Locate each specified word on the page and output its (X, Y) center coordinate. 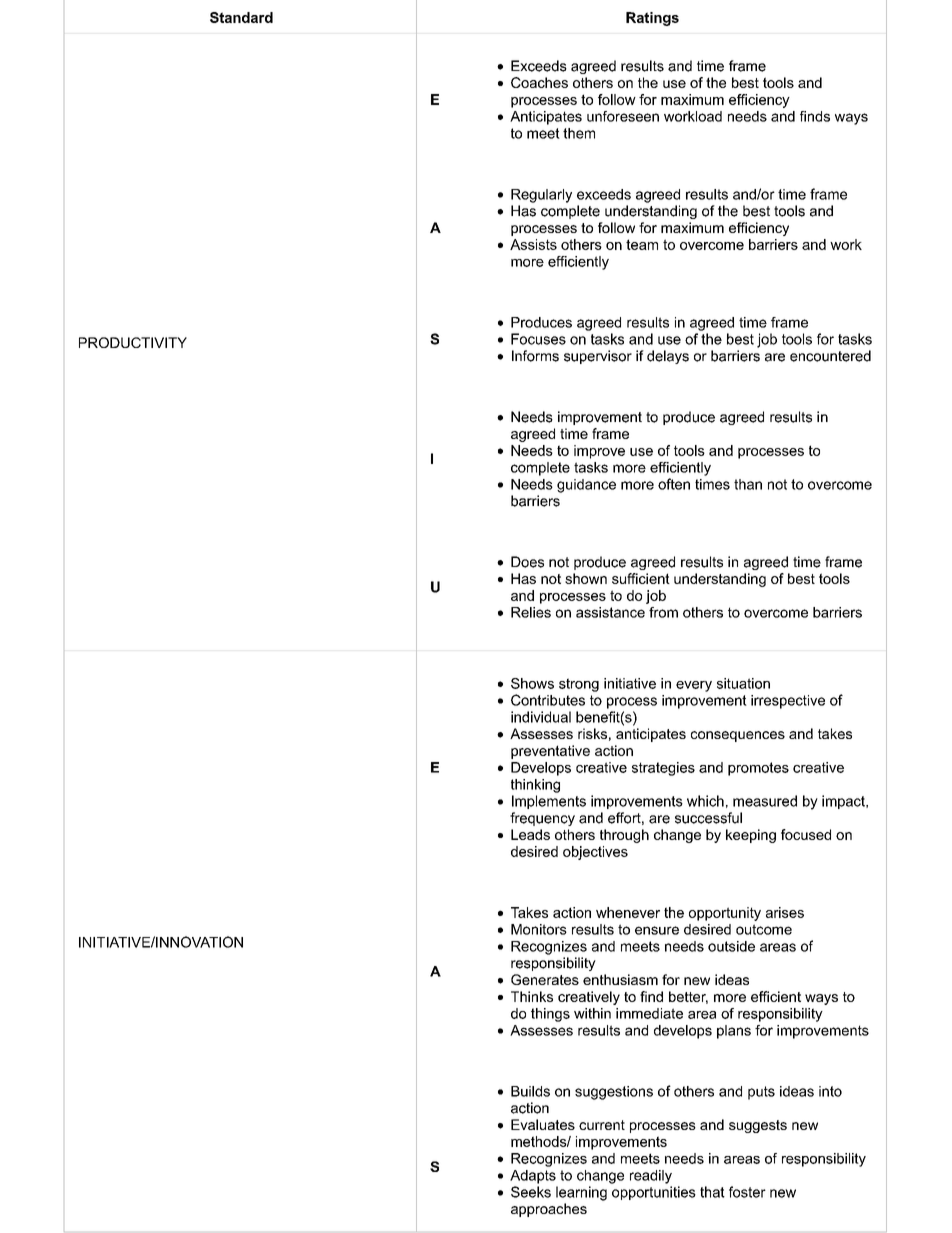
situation (743, 683)
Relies (531, 612)
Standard (241, 17)
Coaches (539, 82)
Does (527, 562)
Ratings (652, 19)
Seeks (531, 1192)
